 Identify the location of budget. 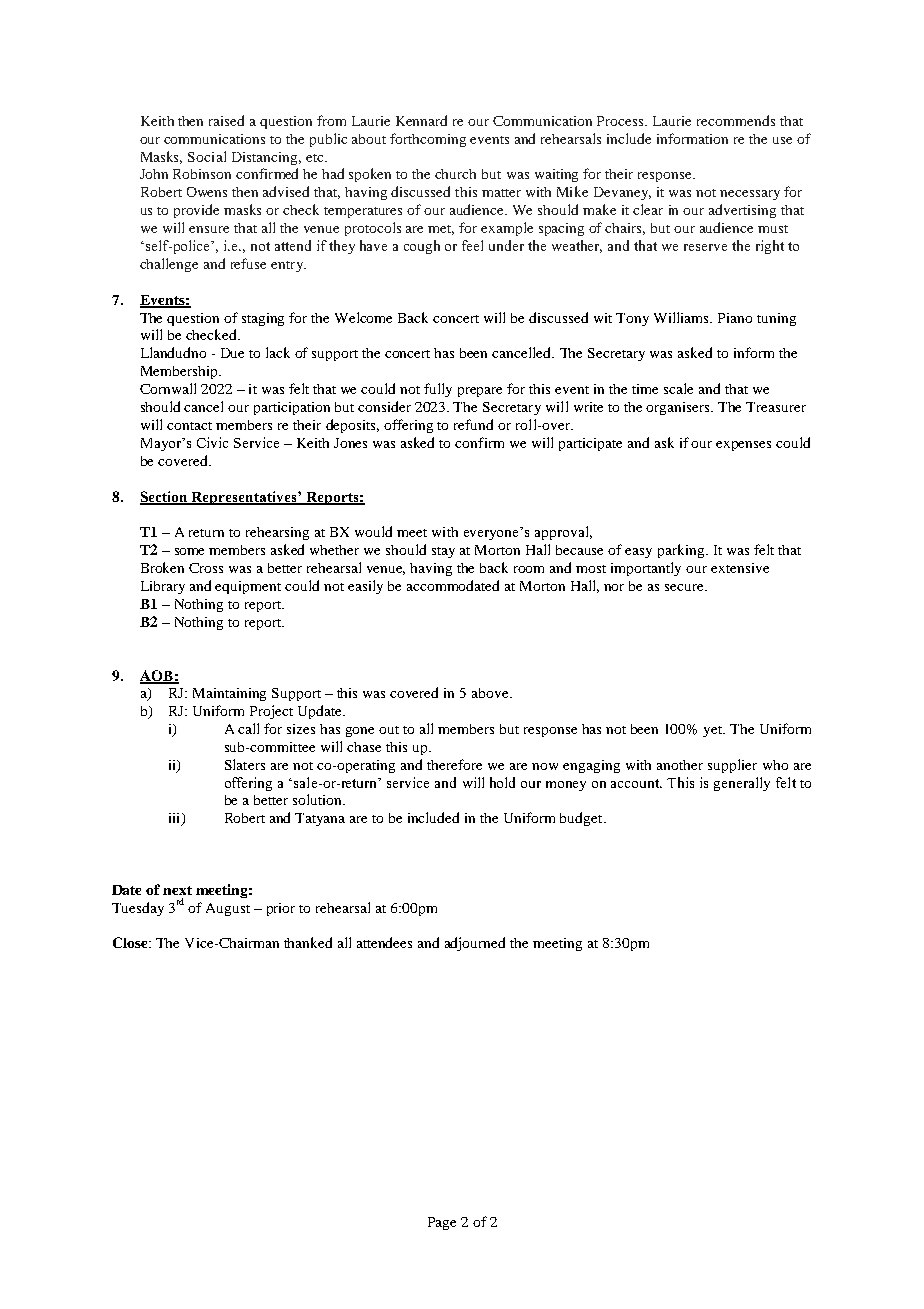
(582, 819).
